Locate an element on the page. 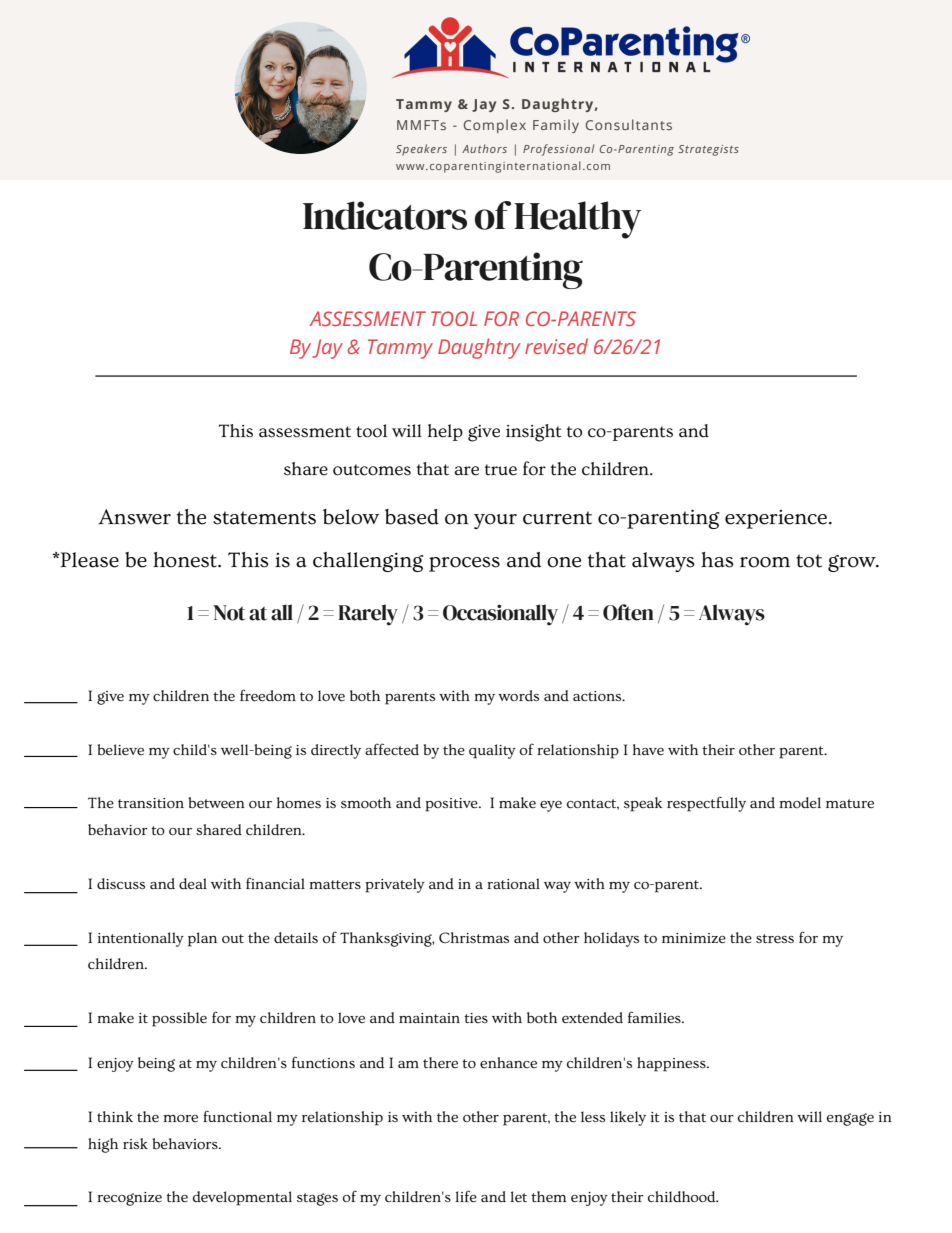 The width and height of the page is (952, 1233). Strategists is located at coordinates (708, 150).
